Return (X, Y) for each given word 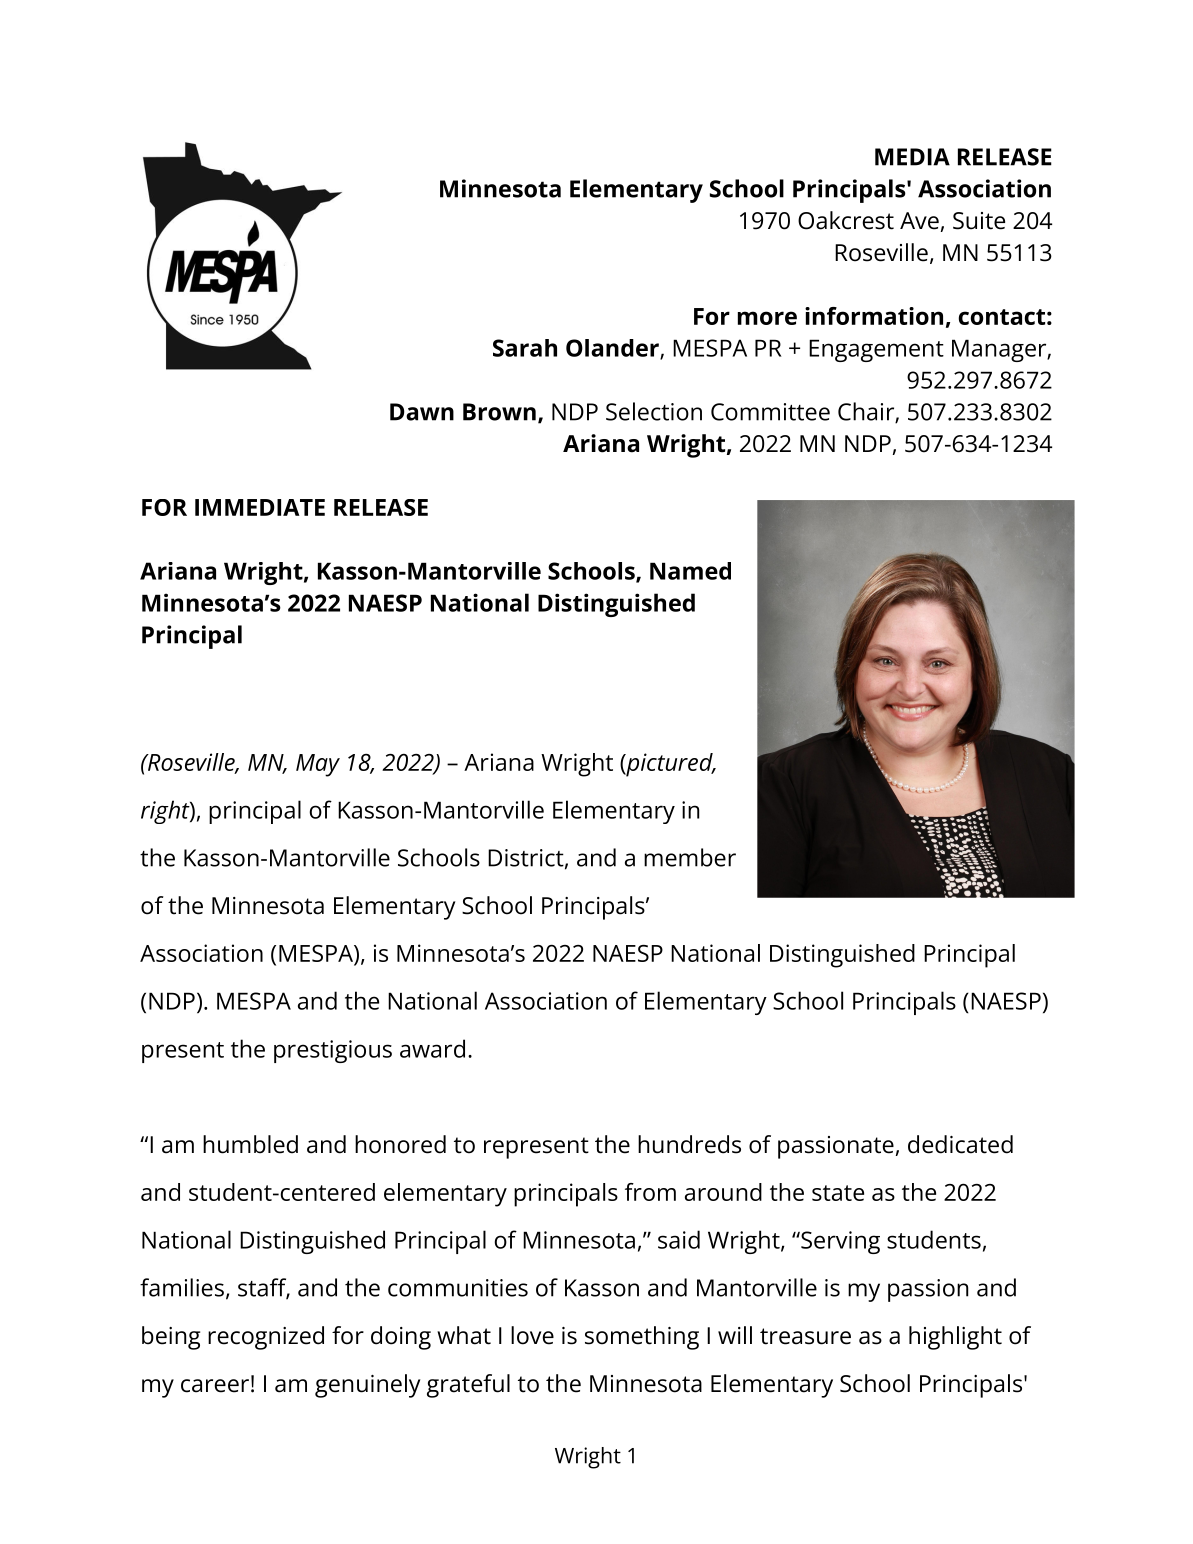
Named (690, 571)
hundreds (689, 1144)
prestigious (333, 1051)
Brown (499, 412)
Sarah (525, 348)
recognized (266, 1338)
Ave (919, 221)
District (526, 858)
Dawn (422, 412)
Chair (867, 412)
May (318, 765)
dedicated (960, 1144)
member (690, 857)
